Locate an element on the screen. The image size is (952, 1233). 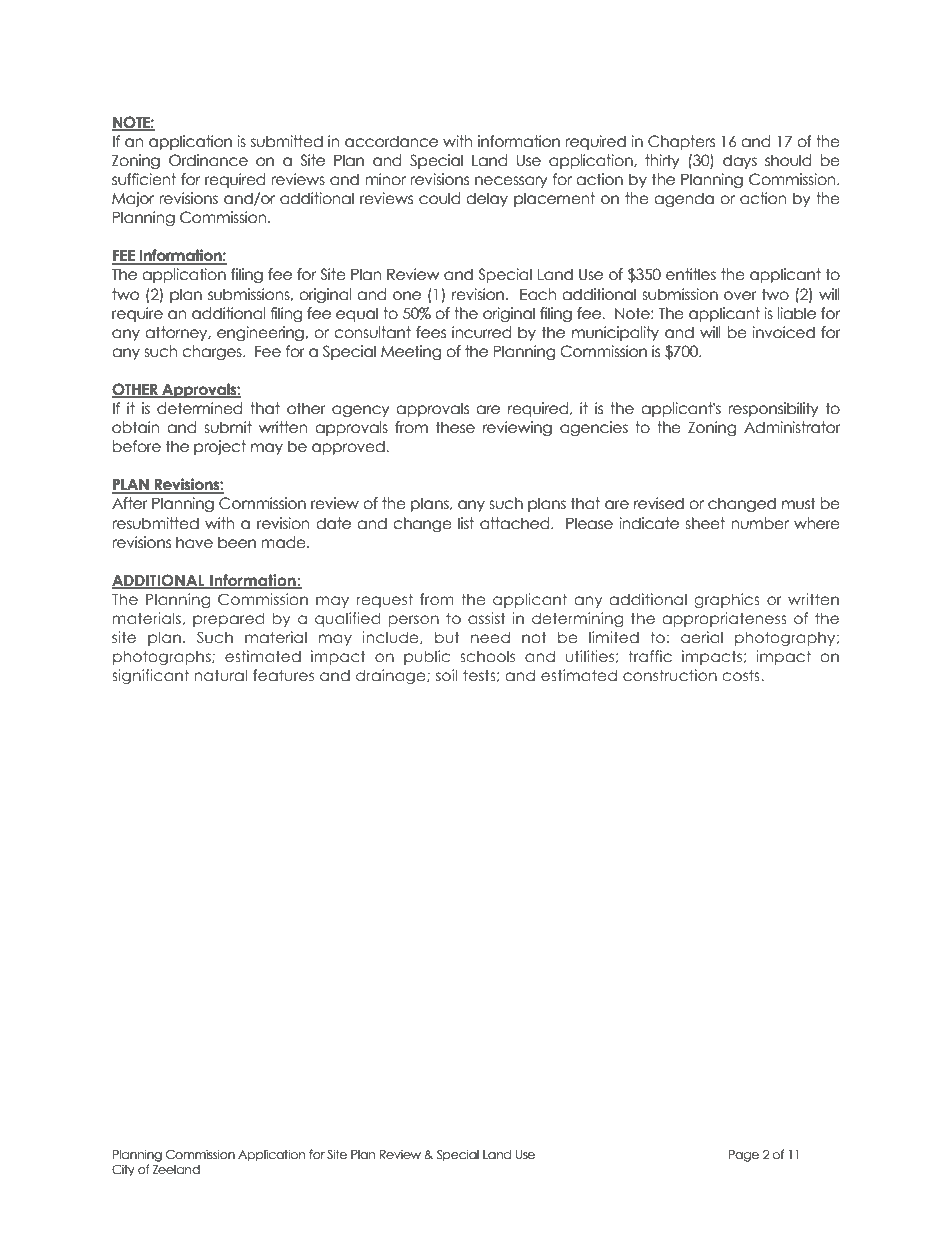
schools is located at coordinates (487, 656).
